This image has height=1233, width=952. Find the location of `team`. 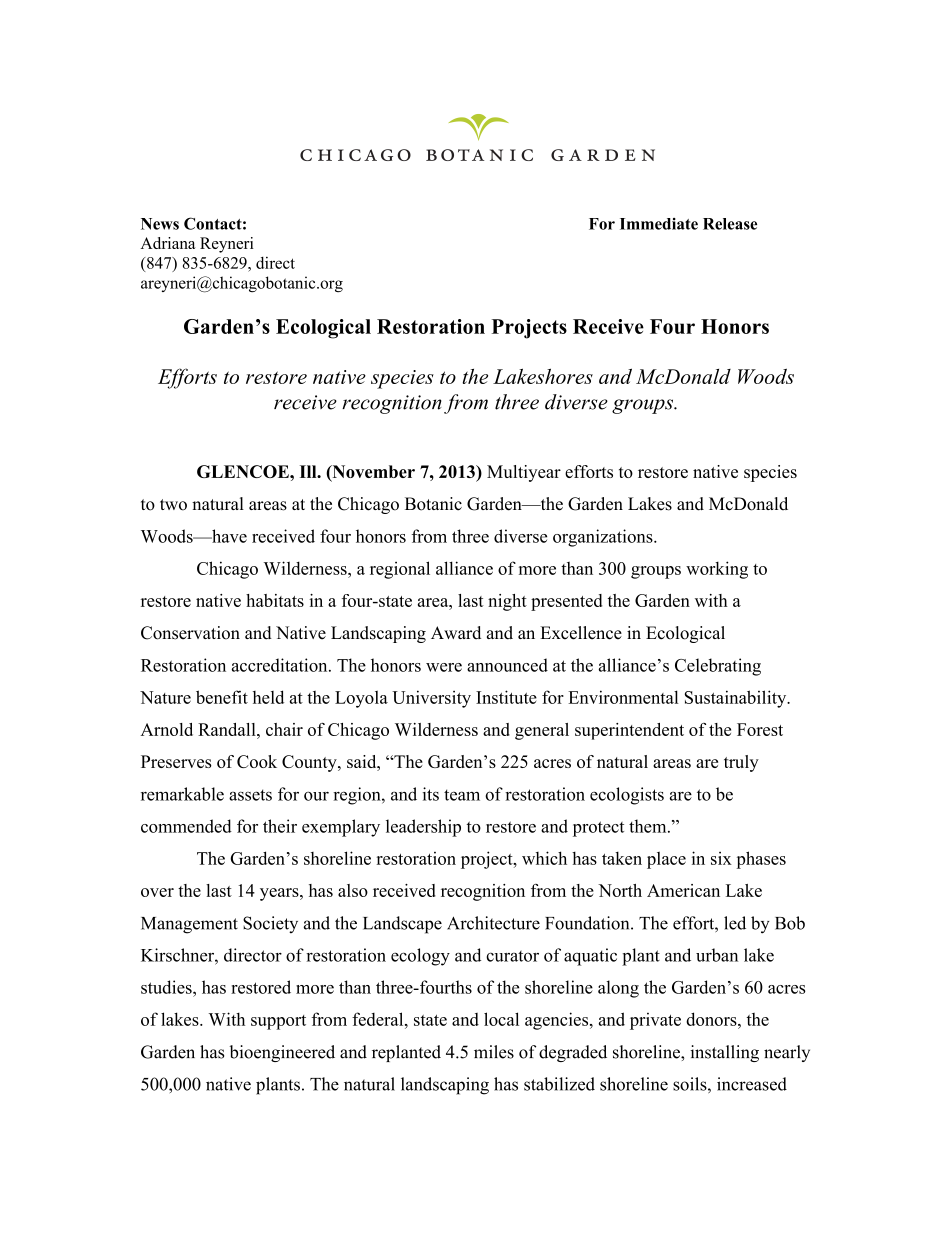

team is located at coordinates (462, 795).
